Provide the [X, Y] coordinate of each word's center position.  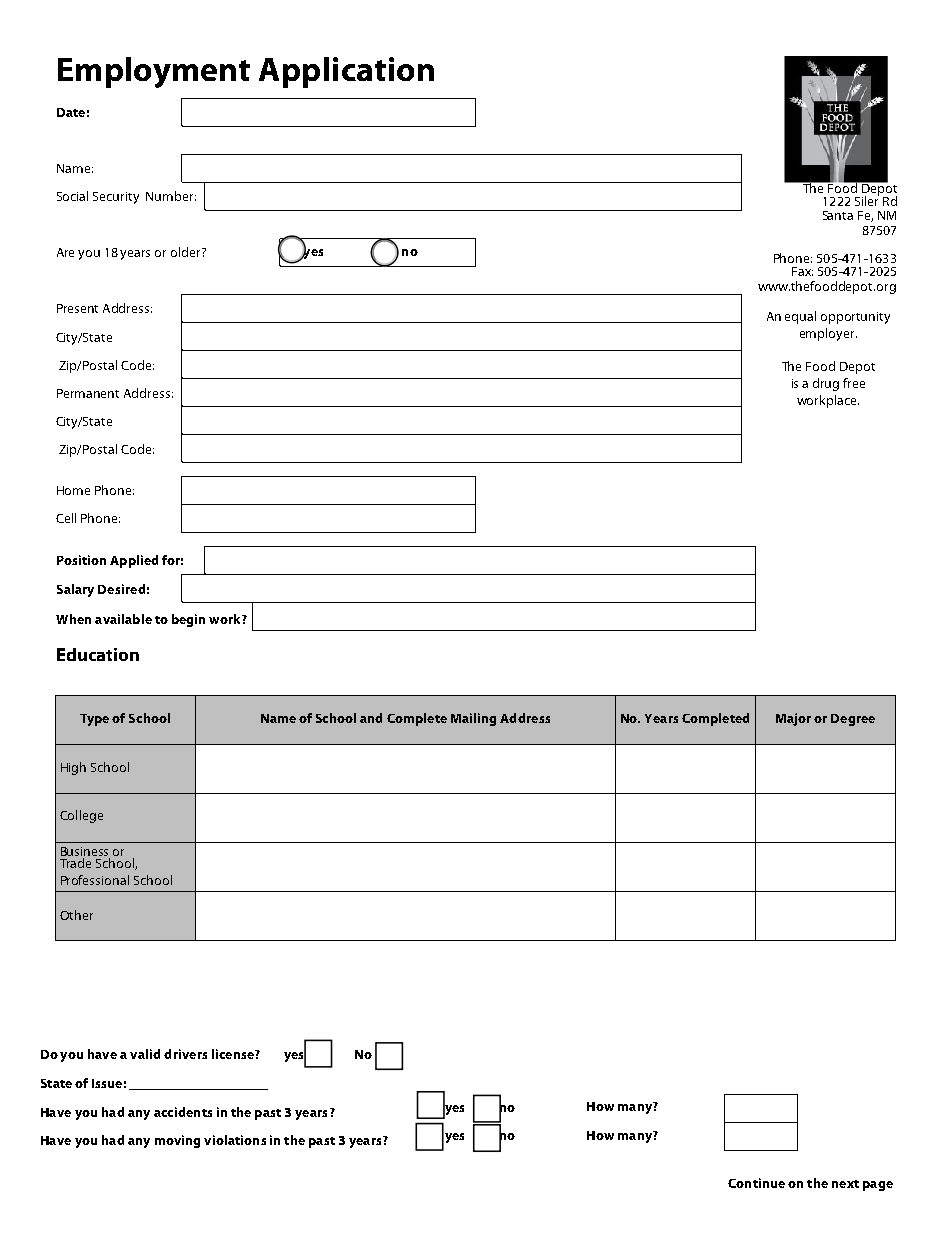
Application [346, 72]
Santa [838, 215]
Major [793, 719]
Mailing [473, 719]
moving [177, 1141]
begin [188, 620]
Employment [154, 72]
